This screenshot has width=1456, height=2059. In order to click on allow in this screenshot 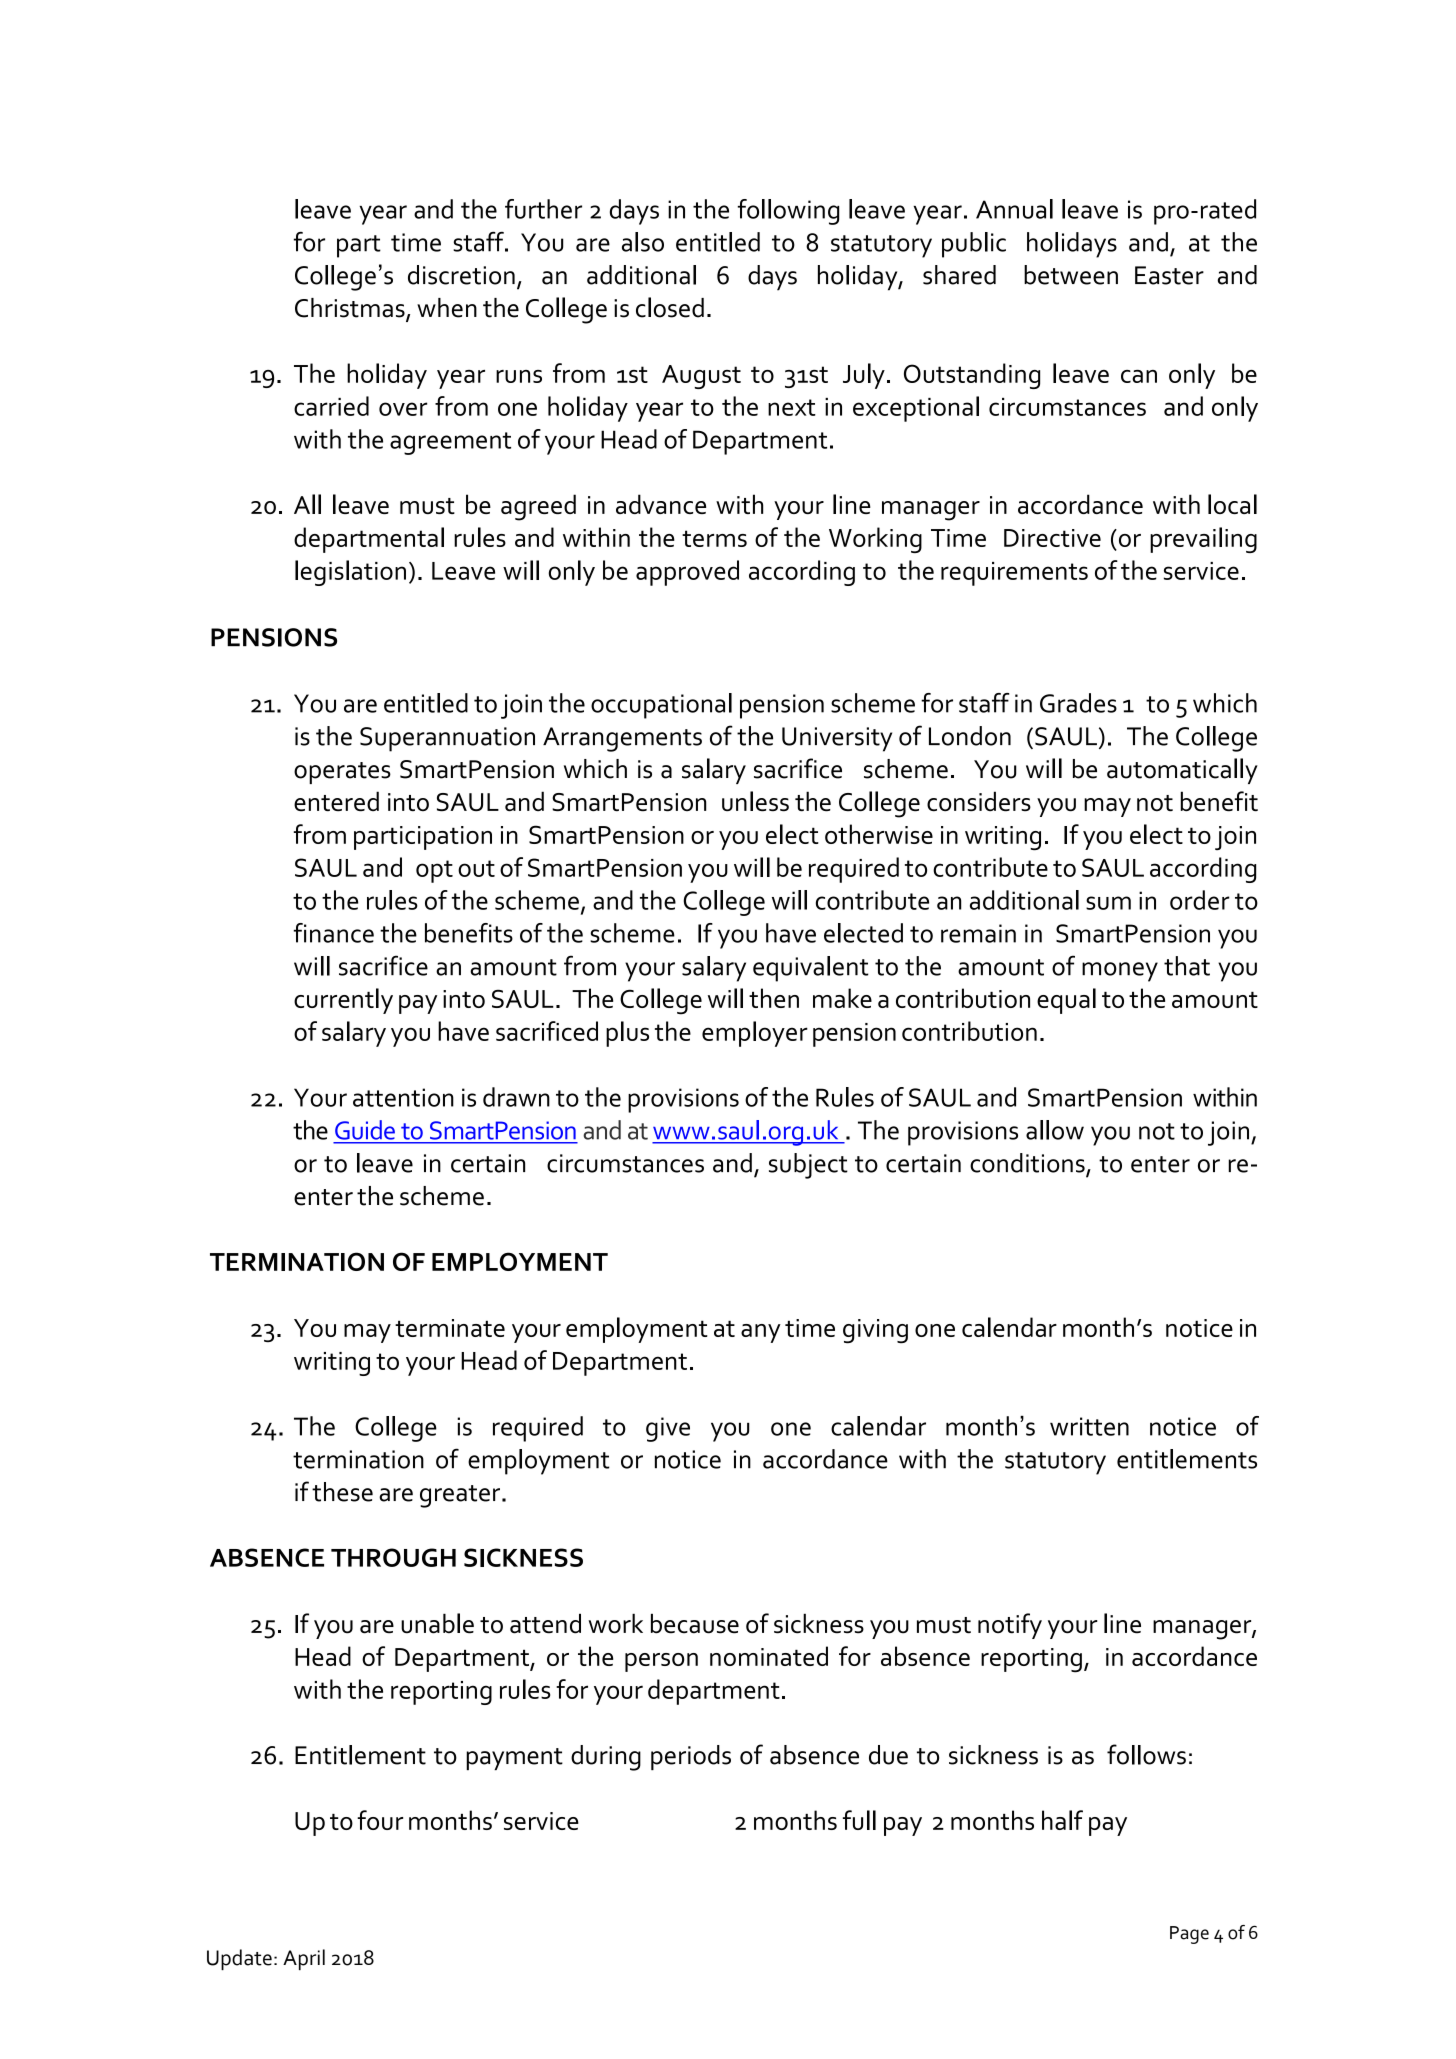, I will do `click(1055, 1130)`.
